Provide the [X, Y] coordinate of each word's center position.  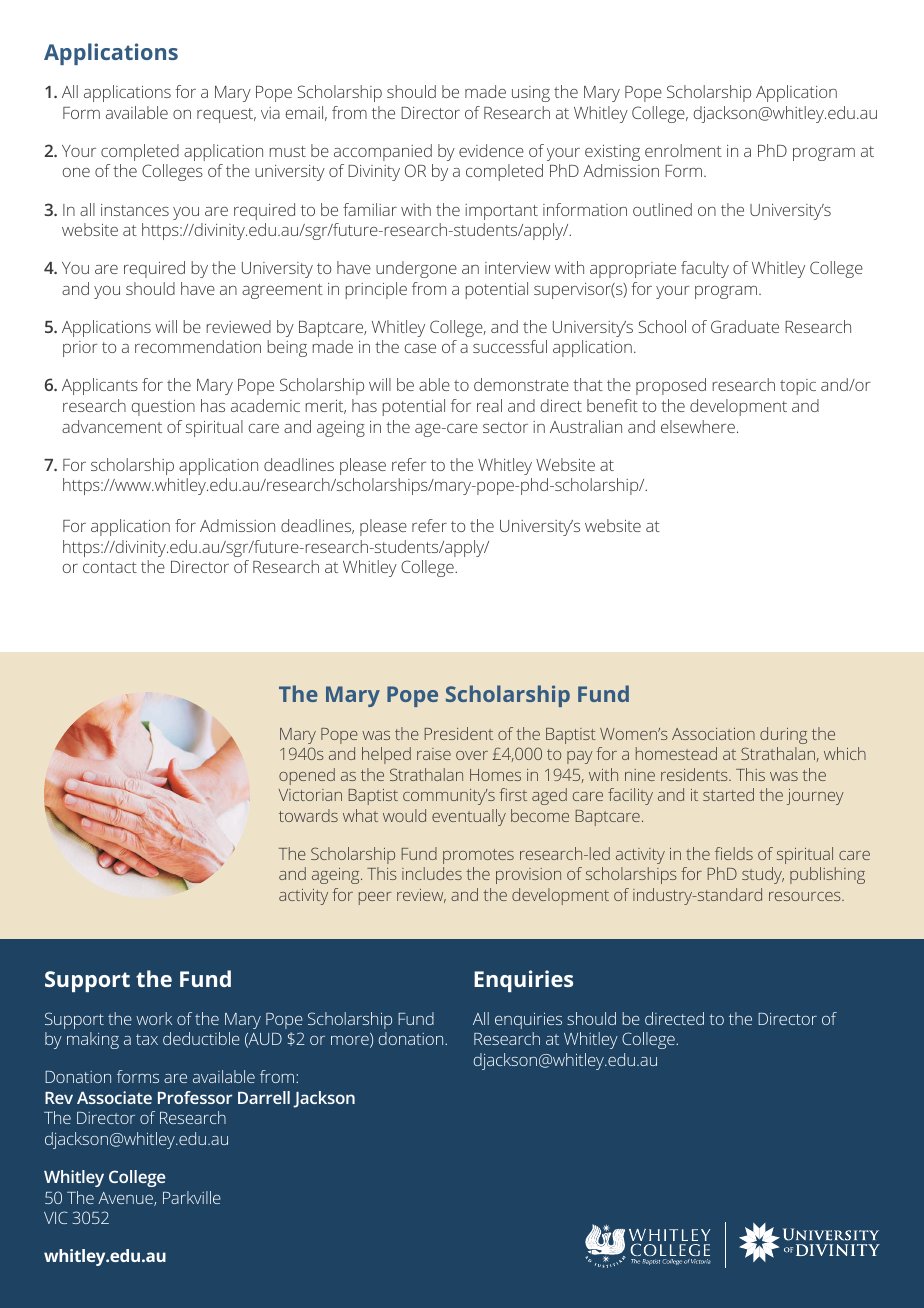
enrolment [683, 150]
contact [110, 567]
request [226, 115]
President [459, 733]
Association [713, 734]
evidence [491, 150]
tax [147, 1039]
